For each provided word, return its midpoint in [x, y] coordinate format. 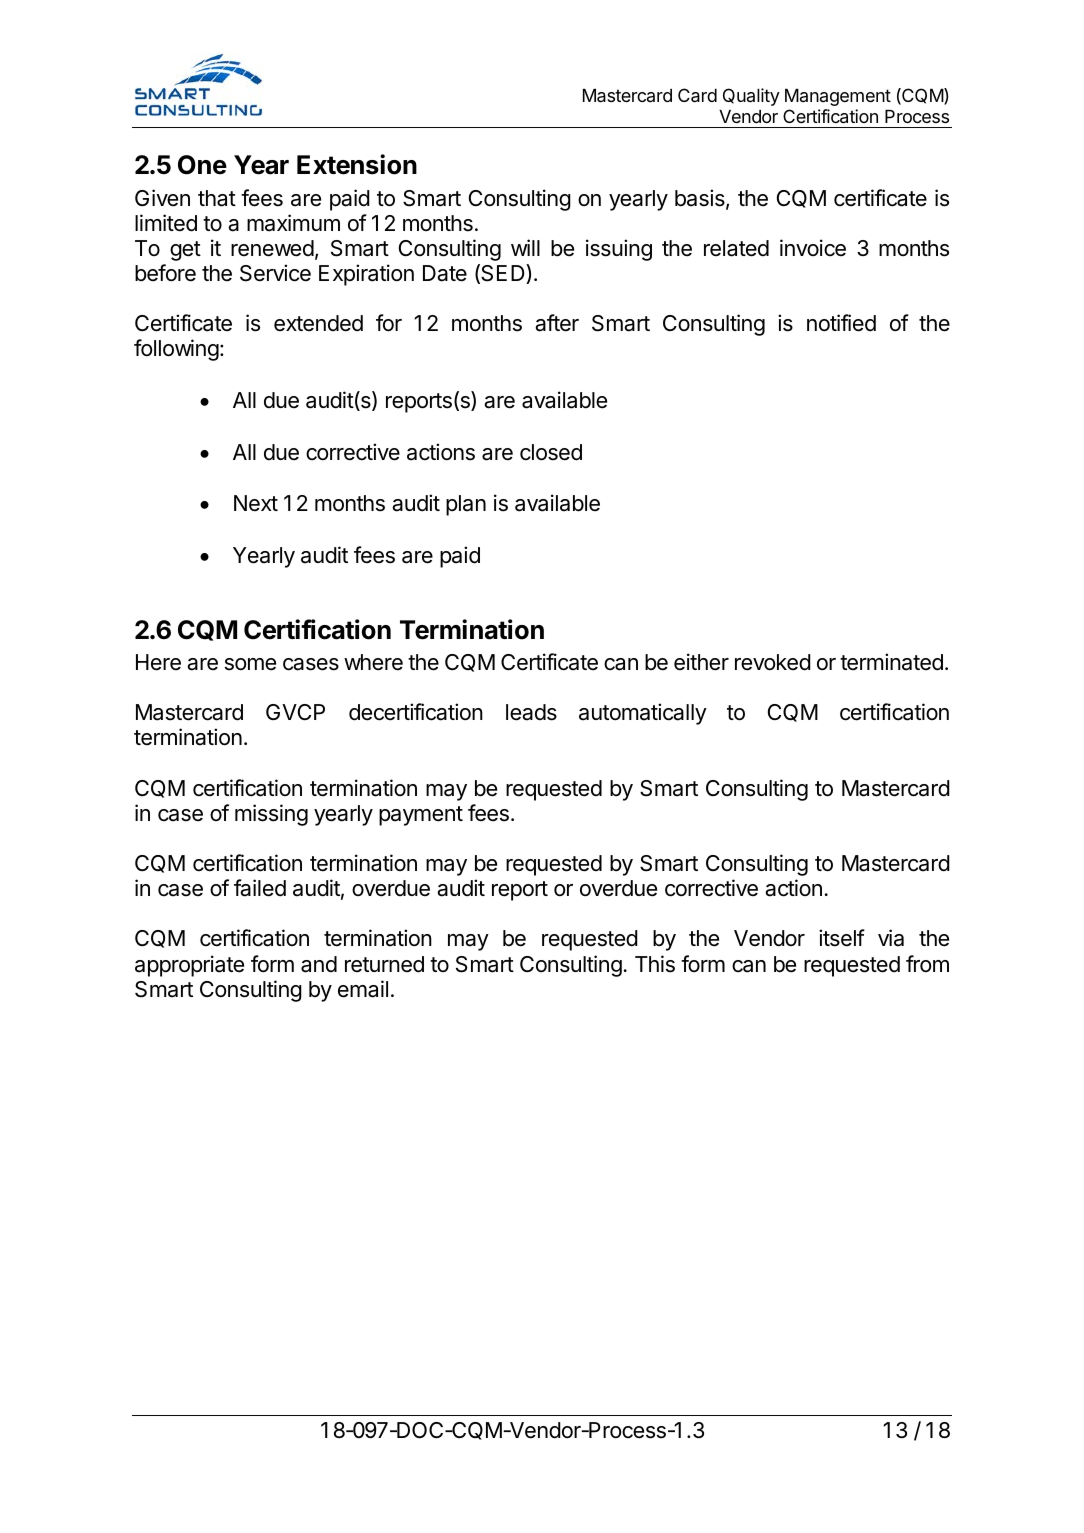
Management [838, 97]
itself [842, 938]
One [202, 165]
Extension [357, 164]
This [655, 964]
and [319, 964]
